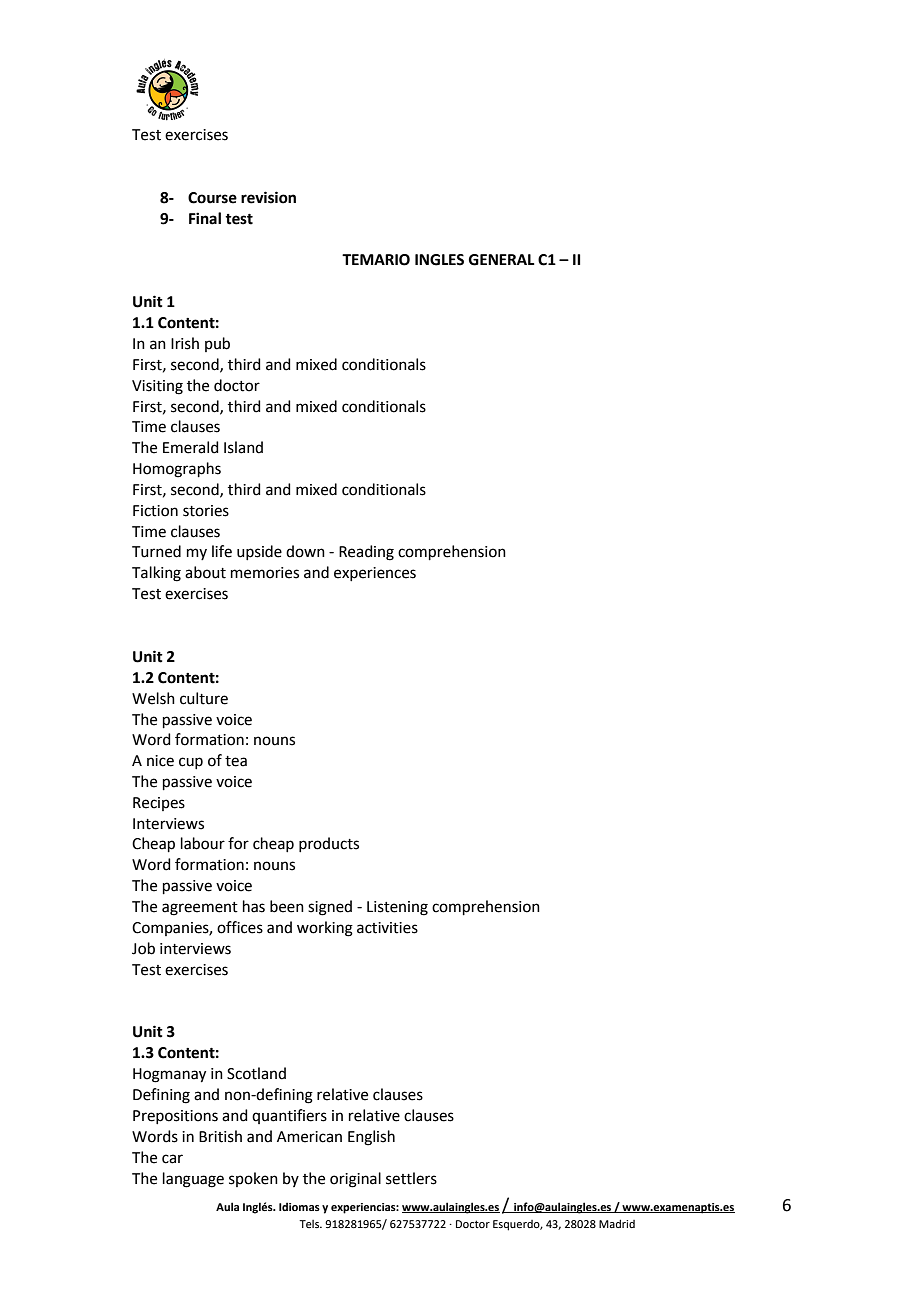 This screenshot has width=924, height=1308. Describe the element at coordinates (375, 574) in the screenshot. I see `experiences` at that location.
